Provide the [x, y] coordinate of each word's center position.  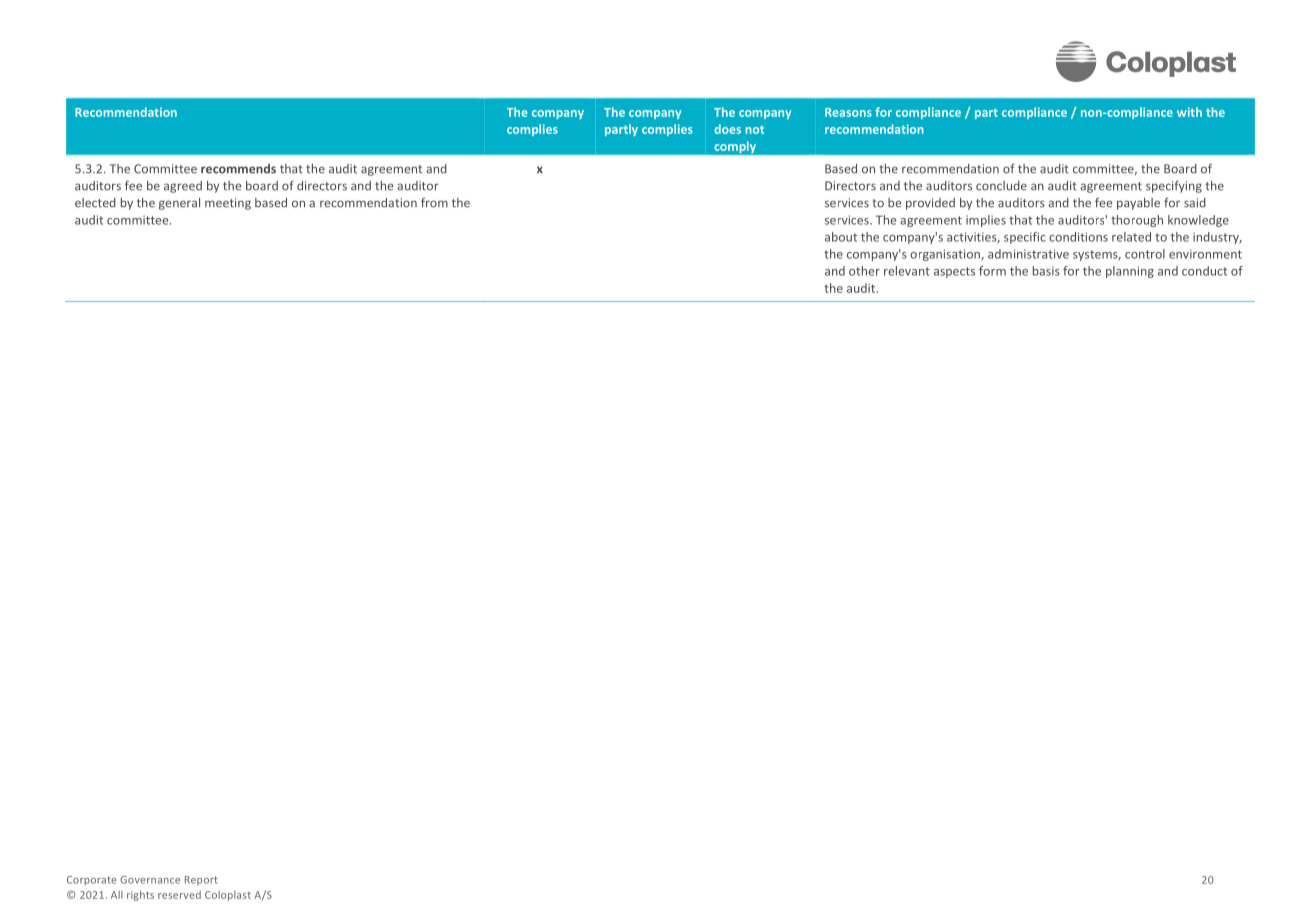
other [864, 271]
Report [201, 881]
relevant [907, 271]
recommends [238, 169]
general [179, 204]
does [727, 129]
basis [1046, 271]
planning [1130, 272]
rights [140, 895]
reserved [179, 895]
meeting [228, 204]
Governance [150, 880]
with [1189, 112]
